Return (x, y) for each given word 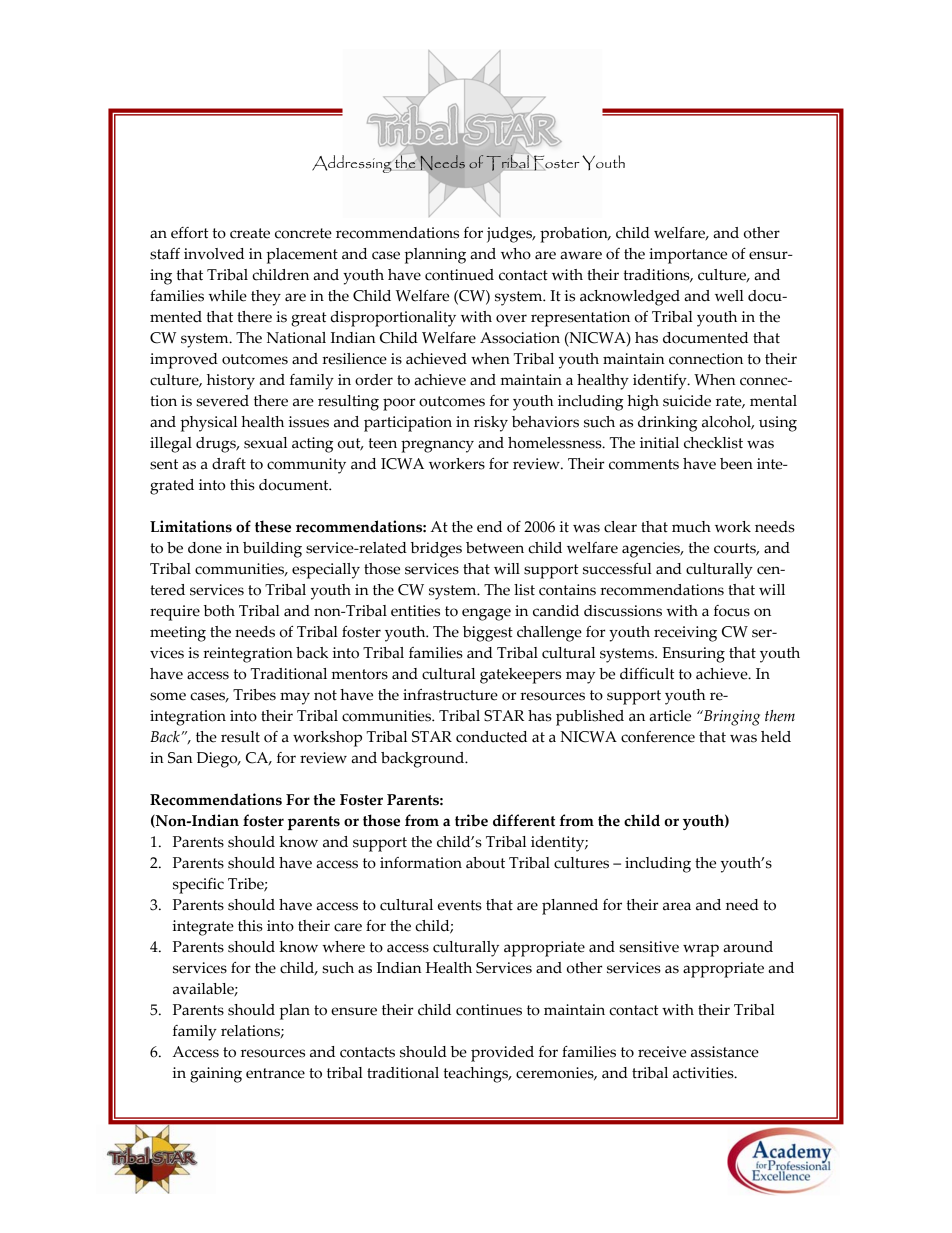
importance (688, 256)
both (219, 611)
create (250, 233)
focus (732, 611)
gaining (216, 1075)
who (516, 254)
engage (486, 614)
